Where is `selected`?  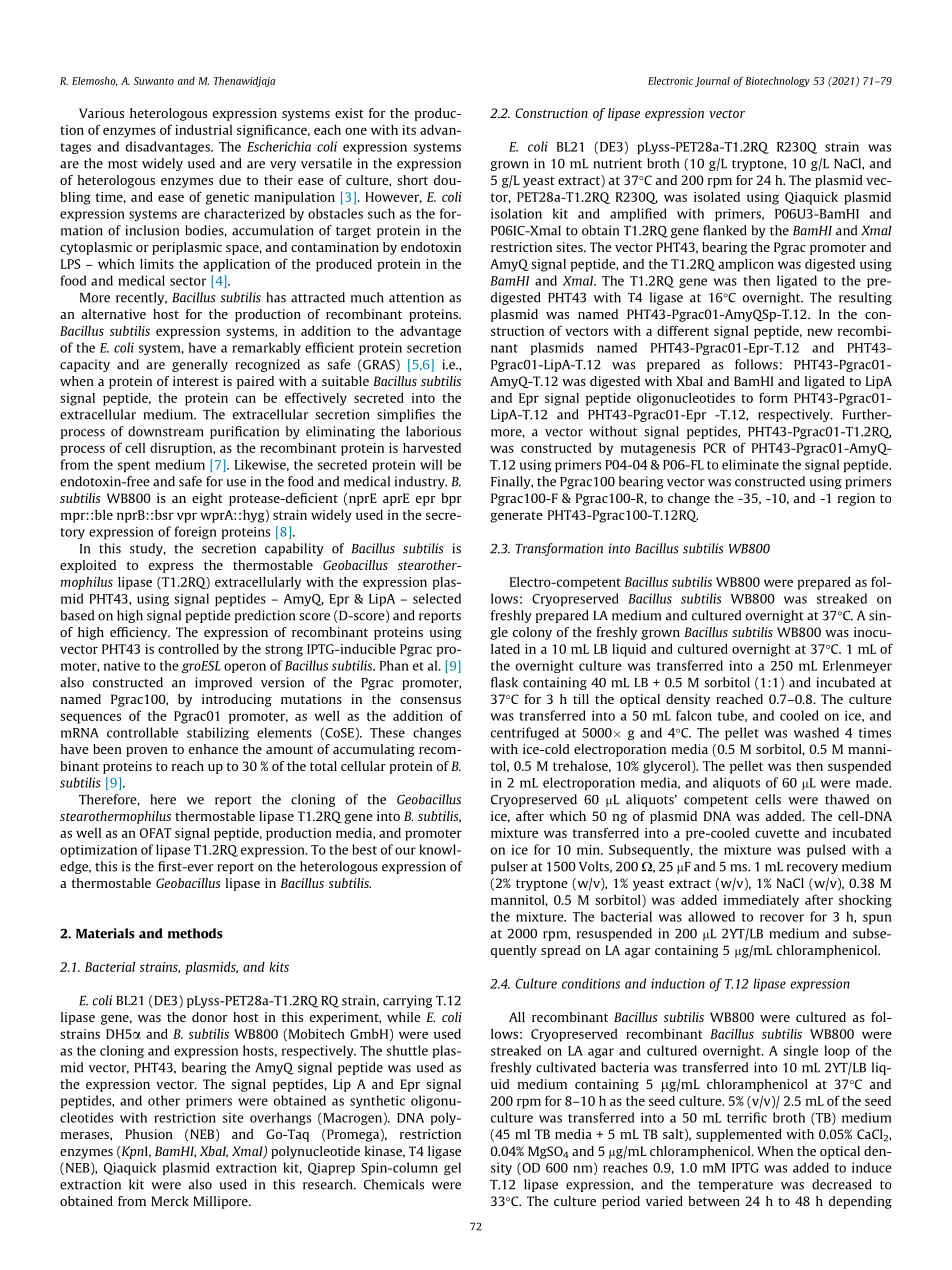 selected is located at coordinates (437, 598).
